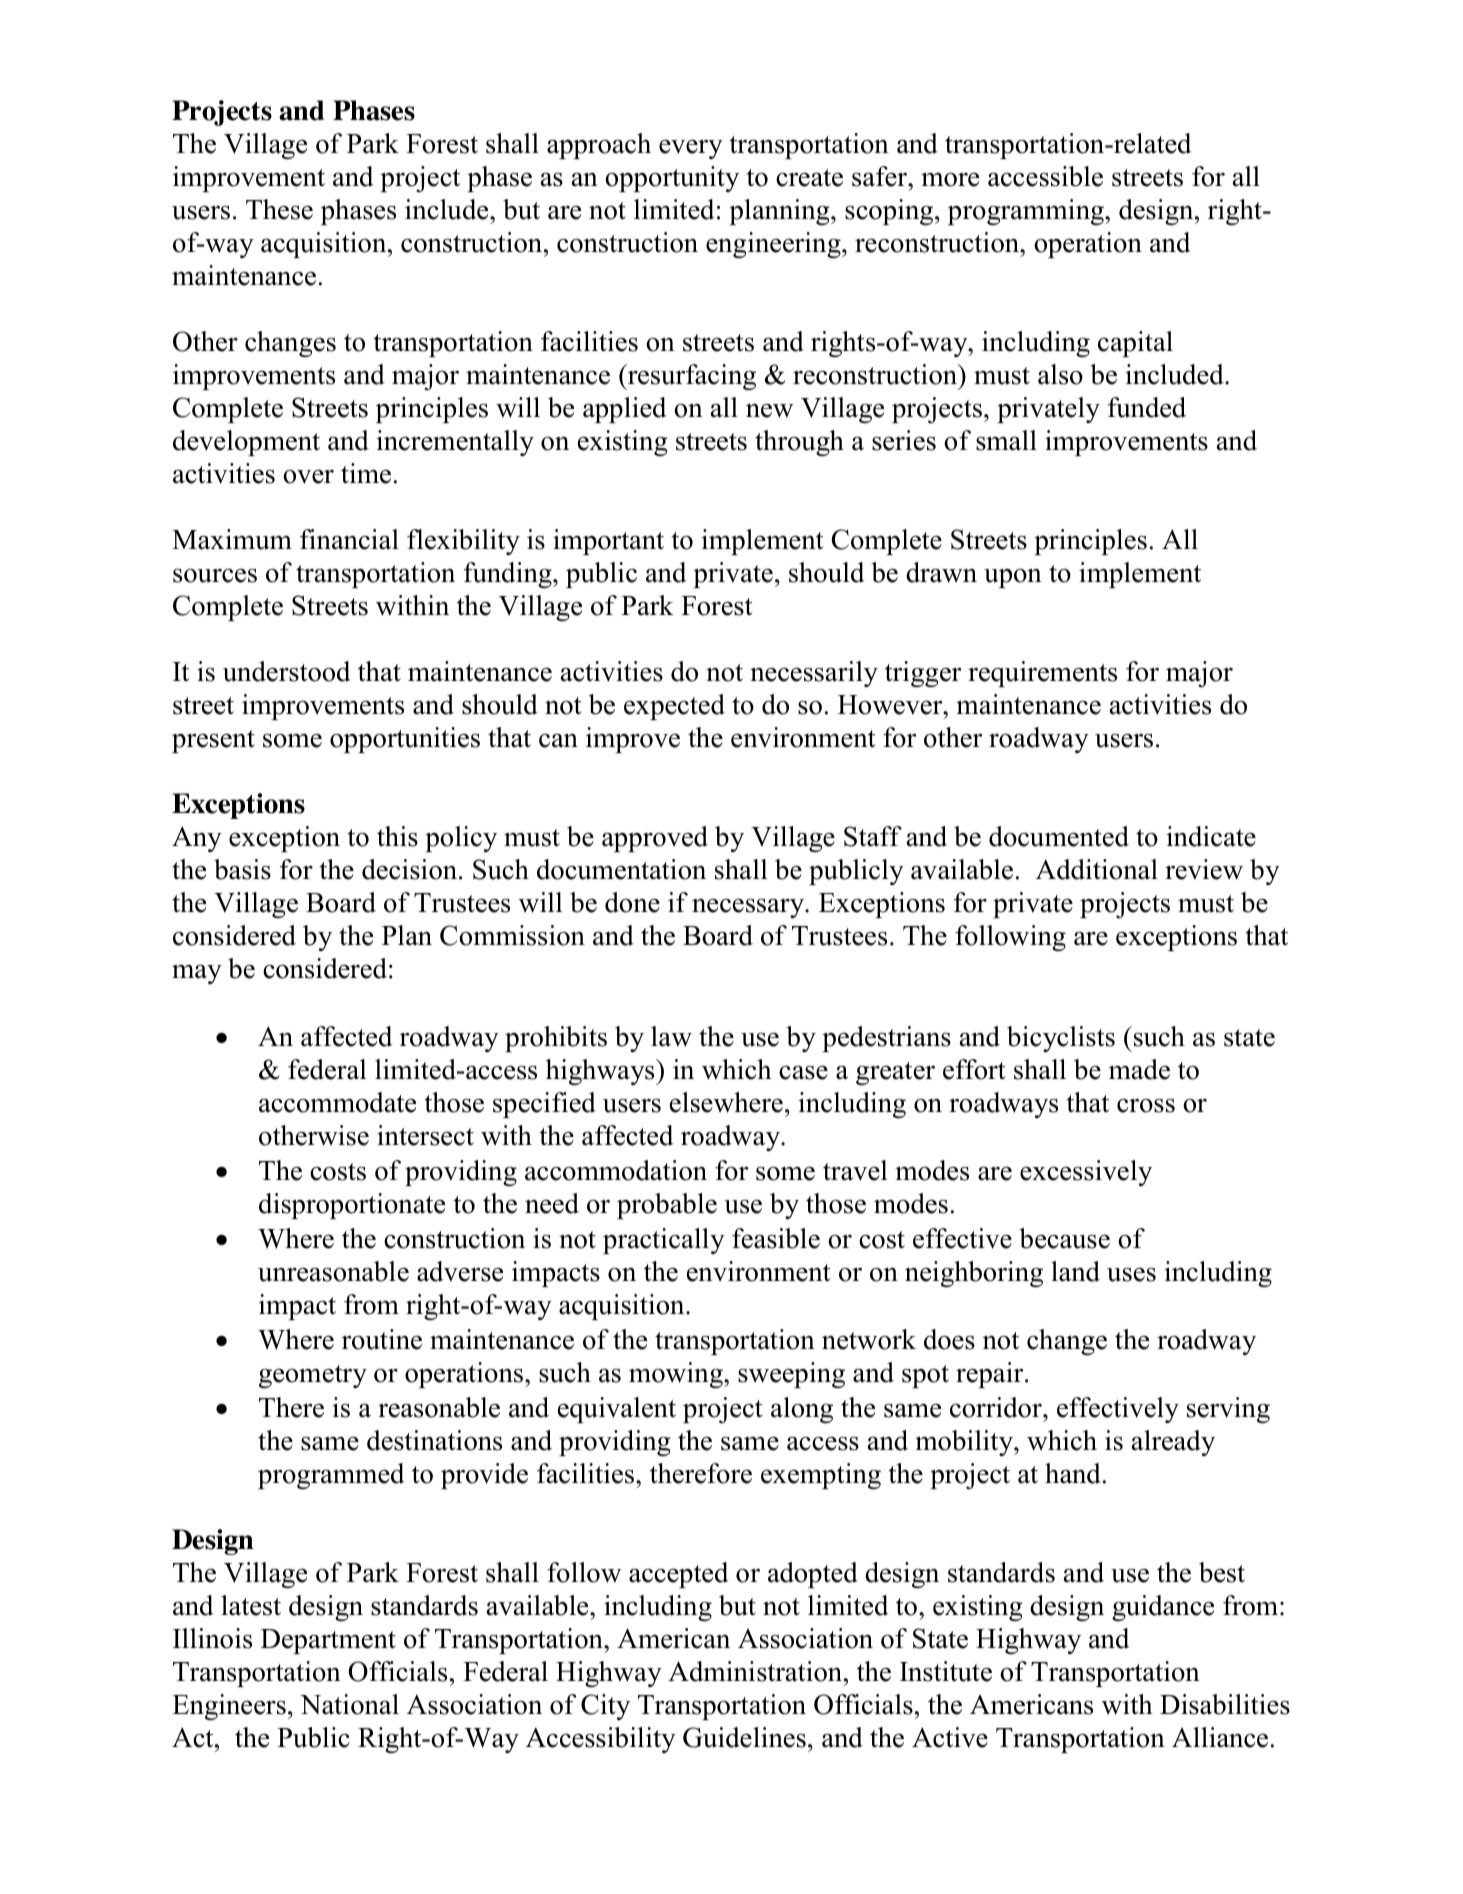  I want to click on necessary, so click(749, 908).
